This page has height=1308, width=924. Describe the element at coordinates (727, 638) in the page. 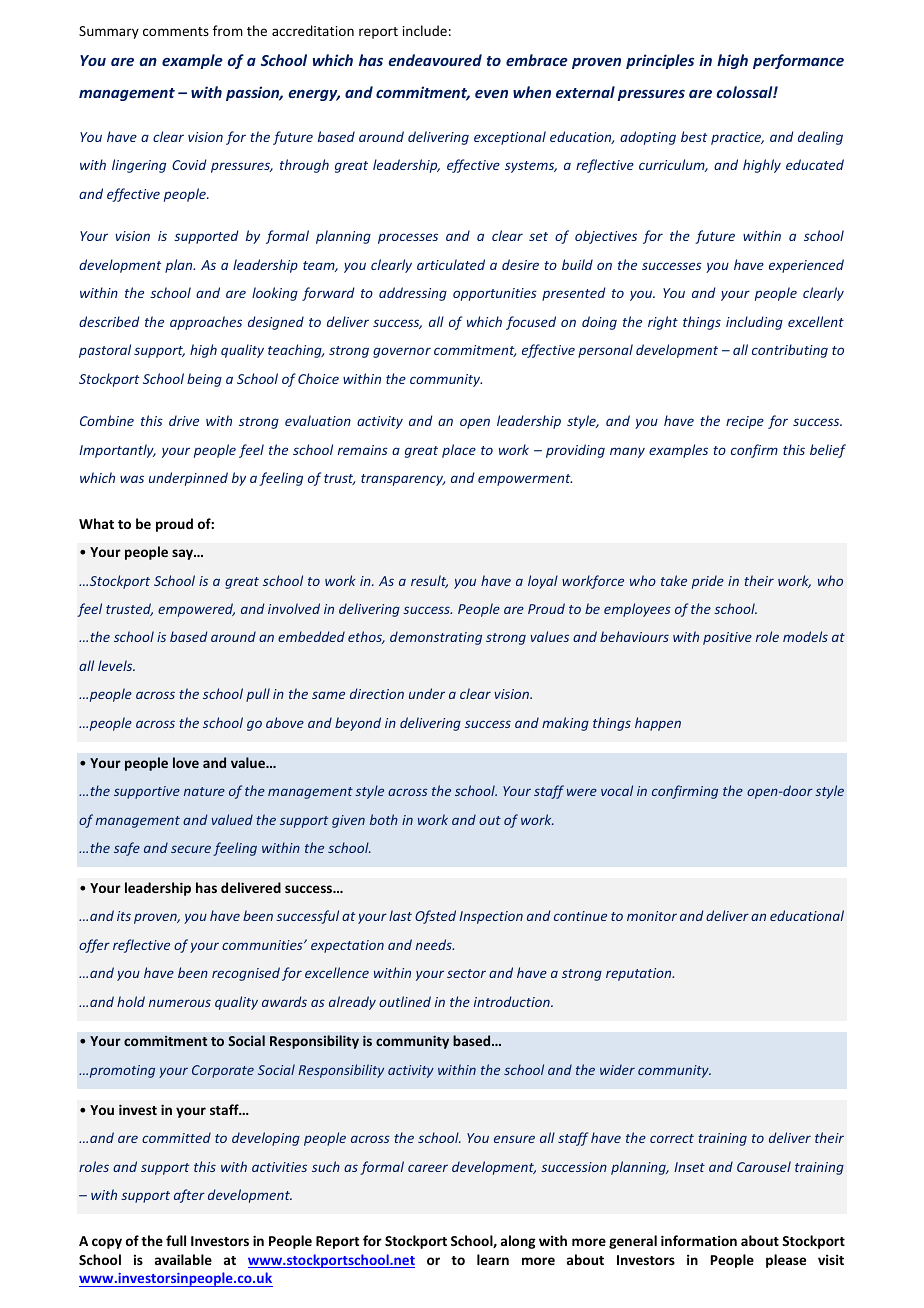

I see `positive` at that location.
